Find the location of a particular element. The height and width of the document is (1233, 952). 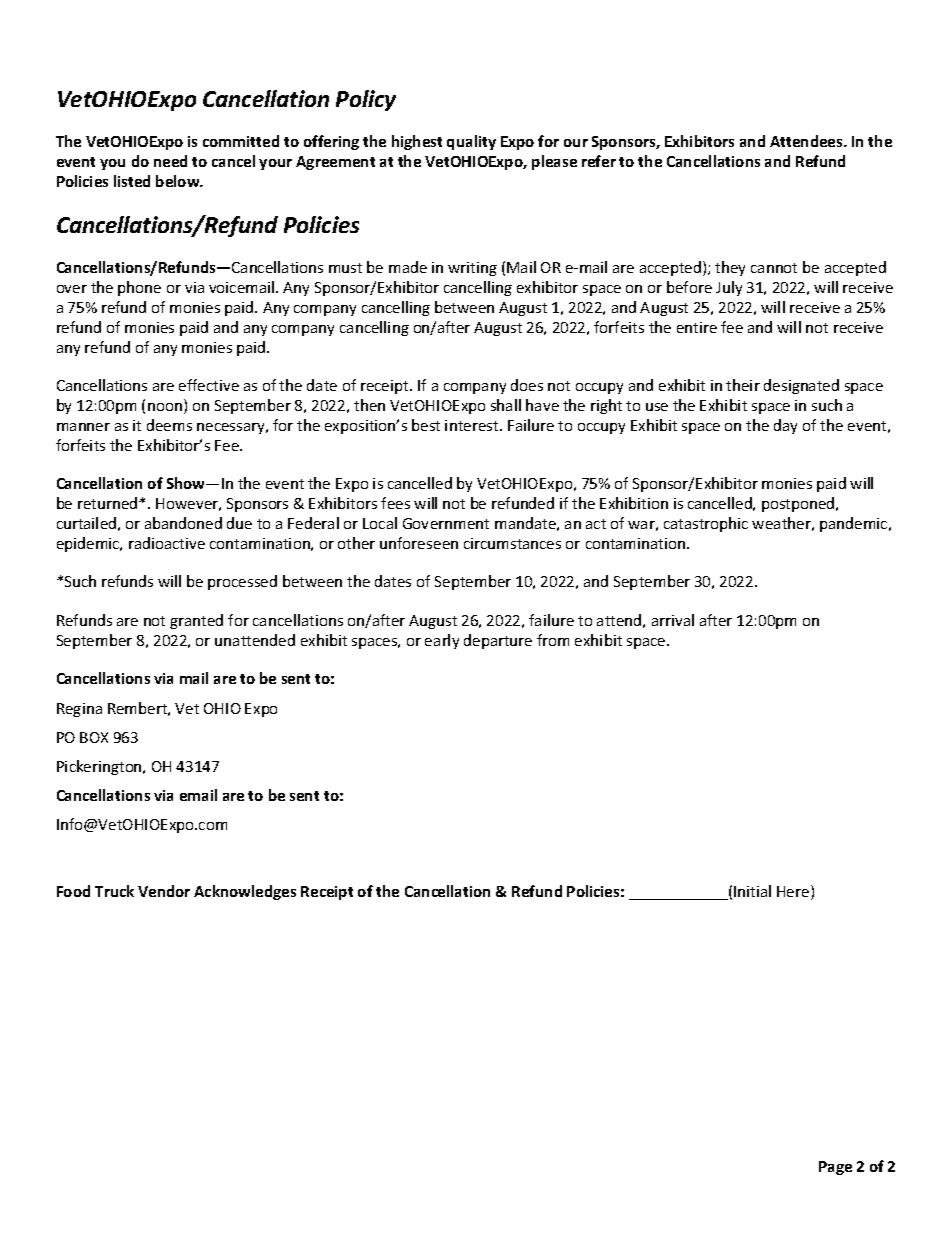

quality is located at coordinates (471, 142).
